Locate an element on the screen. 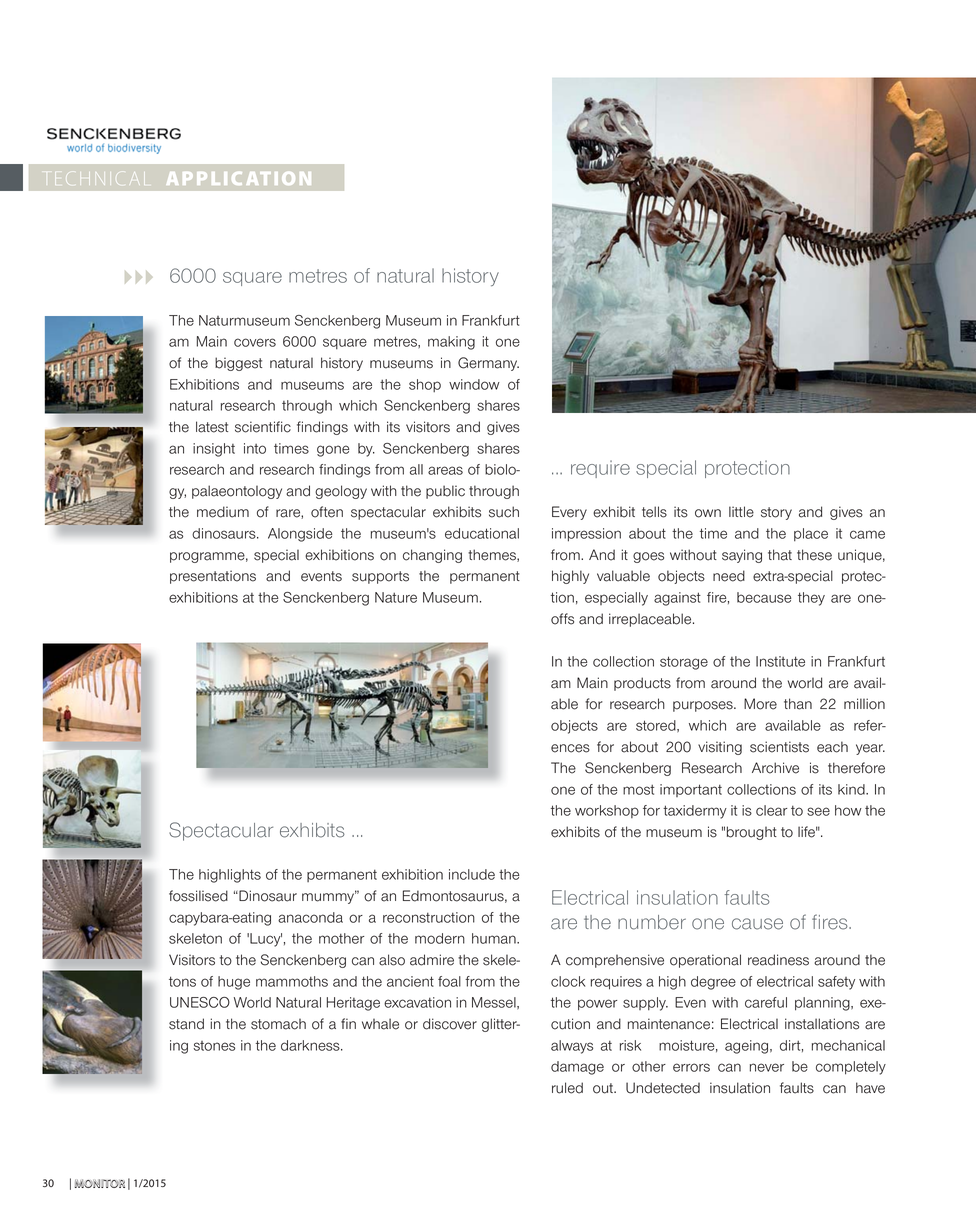  MONITOR is located at coordinates (100, 1183).
